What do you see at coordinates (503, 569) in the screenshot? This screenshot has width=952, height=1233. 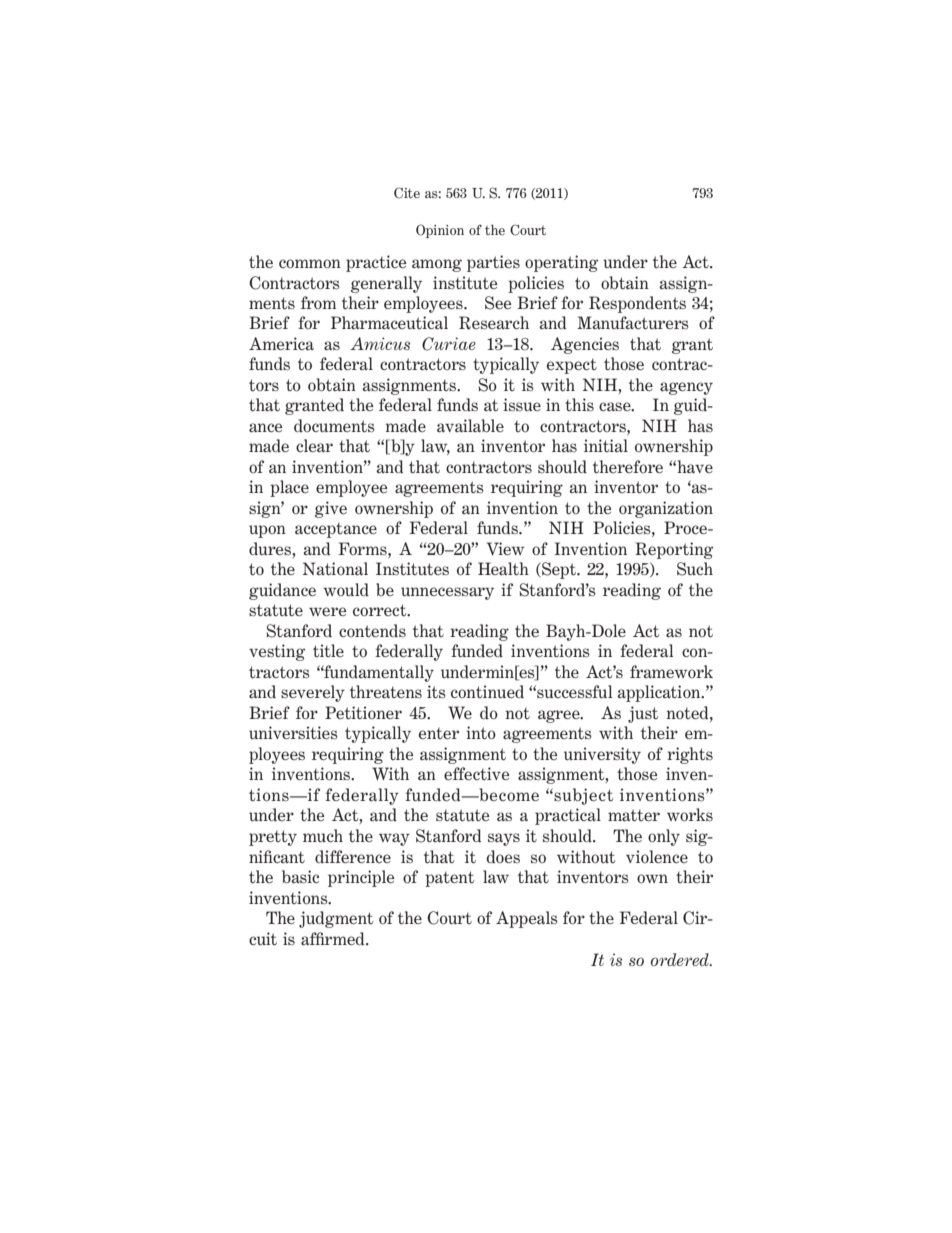 I see `Health` at bounding box center [503, 569].
